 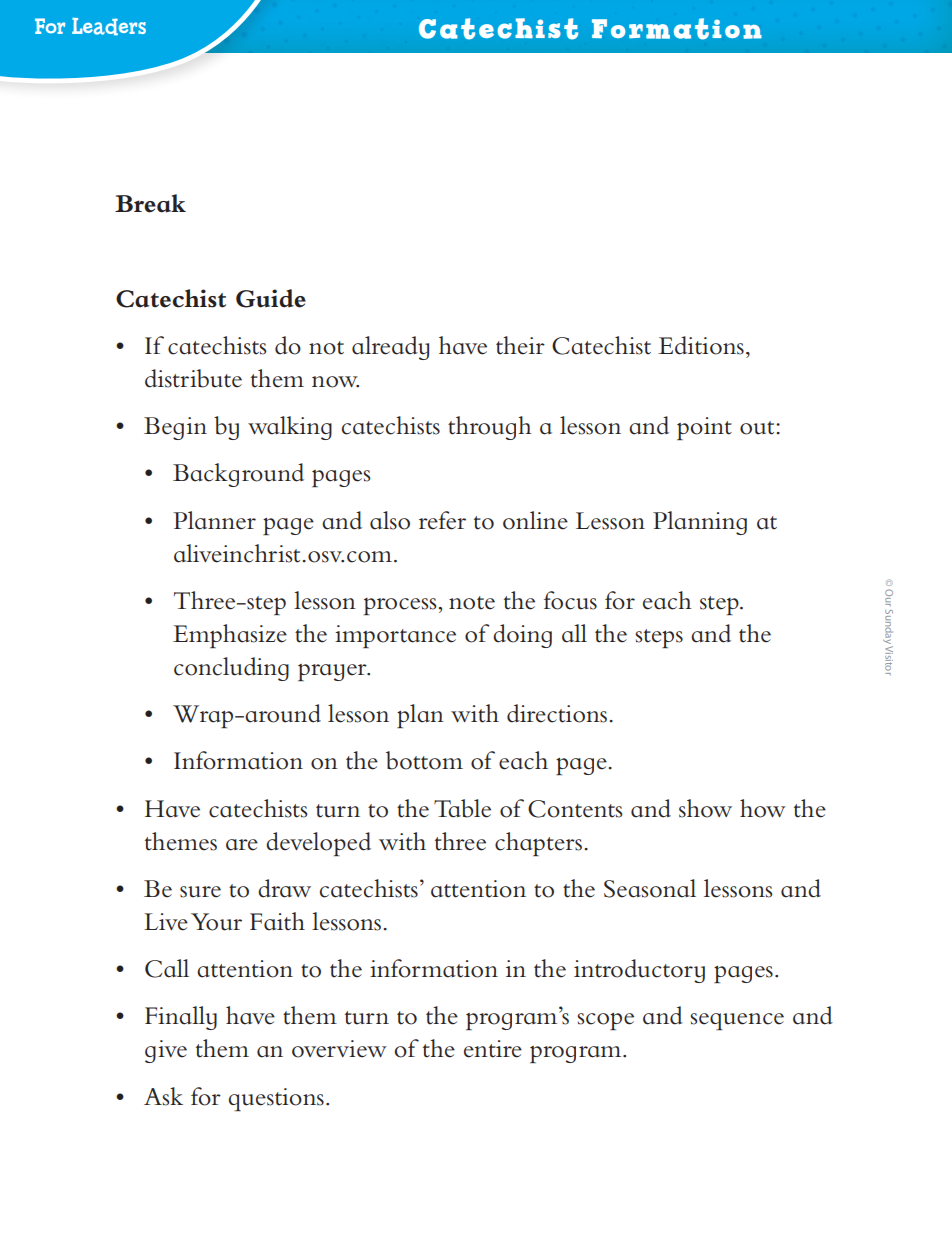 I want to click on refer, so click(x=442, y=520).
